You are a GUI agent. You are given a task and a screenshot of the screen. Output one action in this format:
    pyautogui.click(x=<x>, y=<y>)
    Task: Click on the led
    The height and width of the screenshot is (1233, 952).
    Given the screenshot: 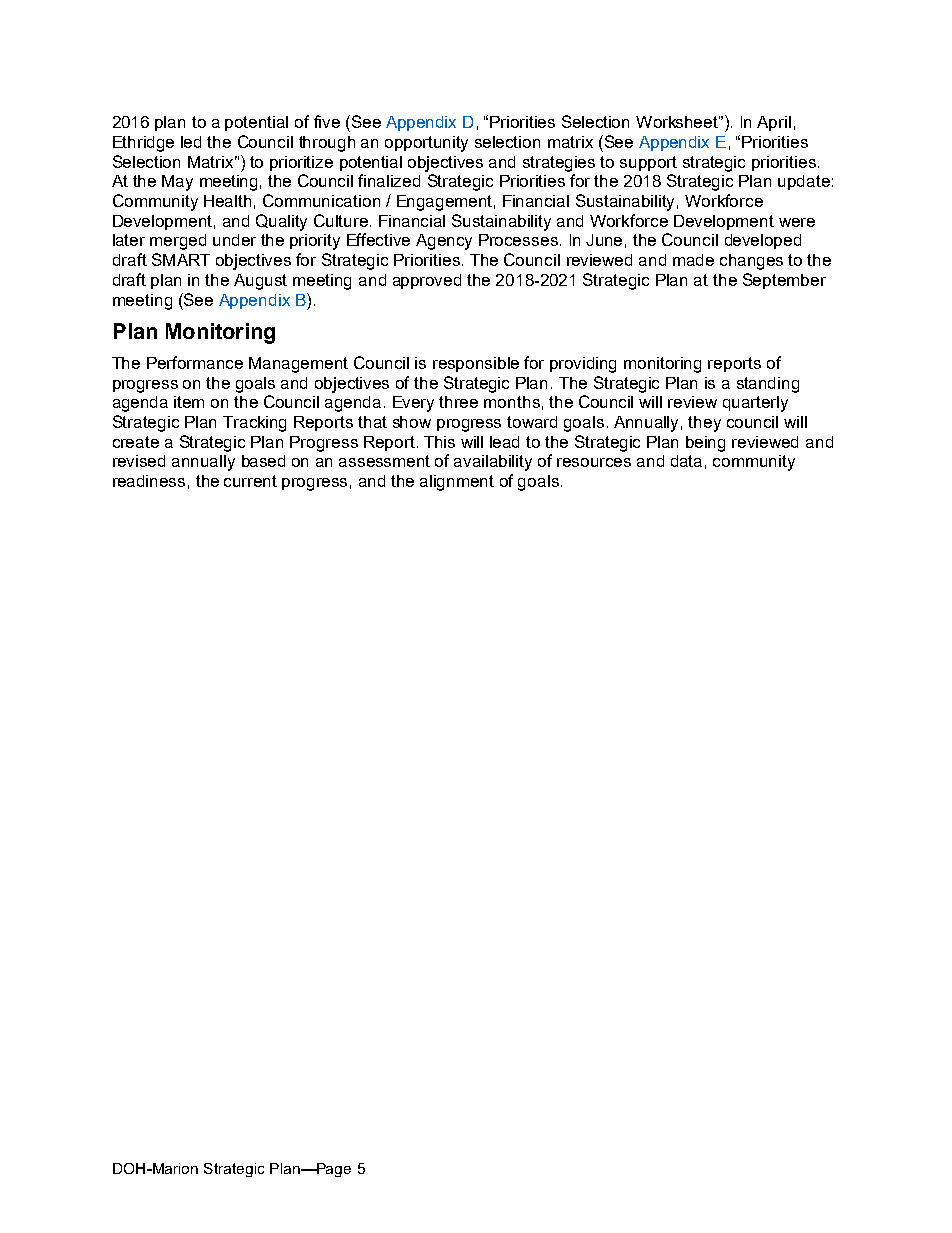 What is the action you would take?
    pyautogui.click(x=191, y=142)
